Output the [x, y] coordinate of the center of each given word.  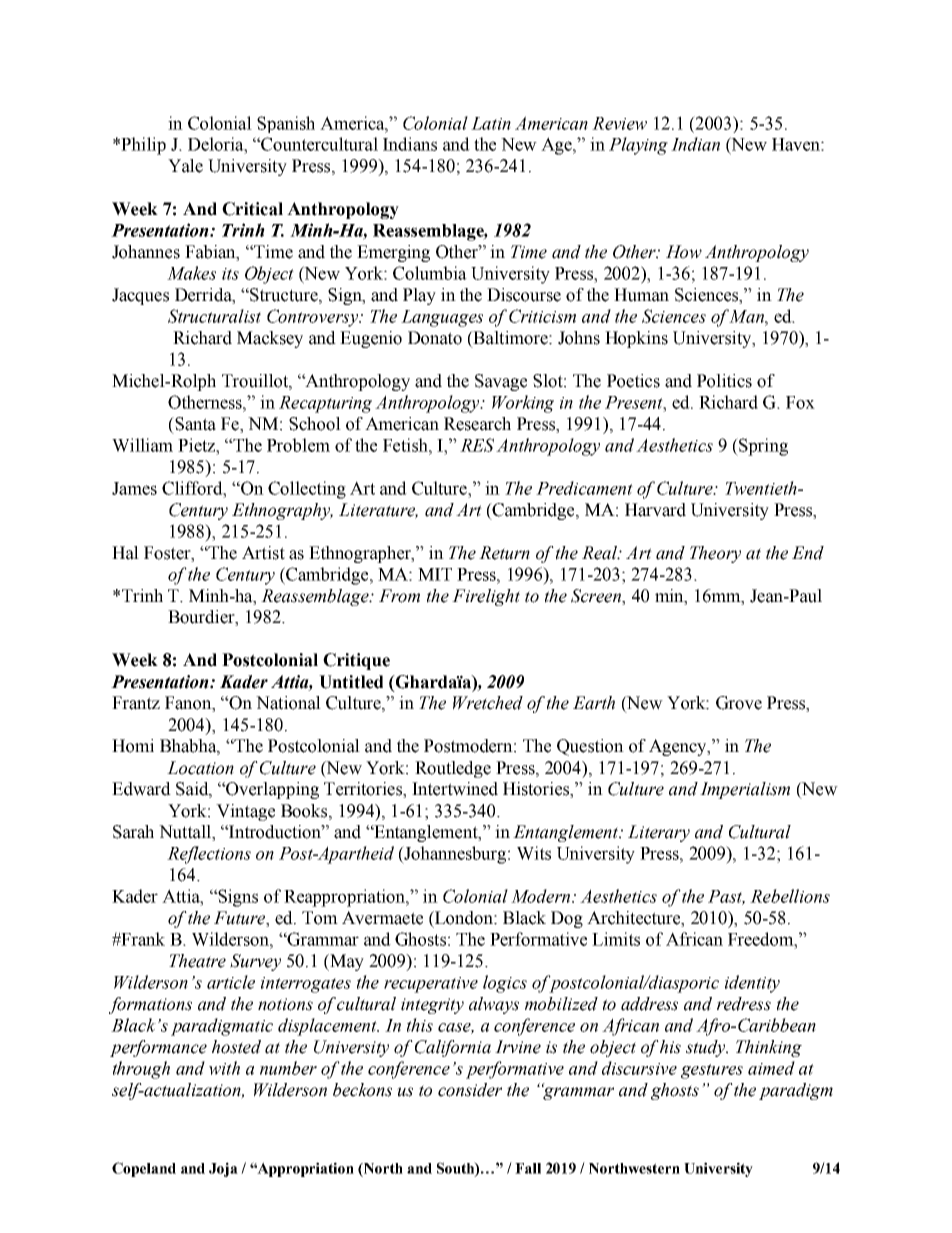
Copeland [144, 1169]
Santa [194, 424]
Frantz [136, 703]
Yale [185, 166]
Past [726, 897]
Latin [491, 123]
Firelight [486, 597]
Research [477, 424]
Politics [724, 381]
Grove [739, 703]
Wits [534, 853]
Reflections [209, 855]
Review [619, 123]
